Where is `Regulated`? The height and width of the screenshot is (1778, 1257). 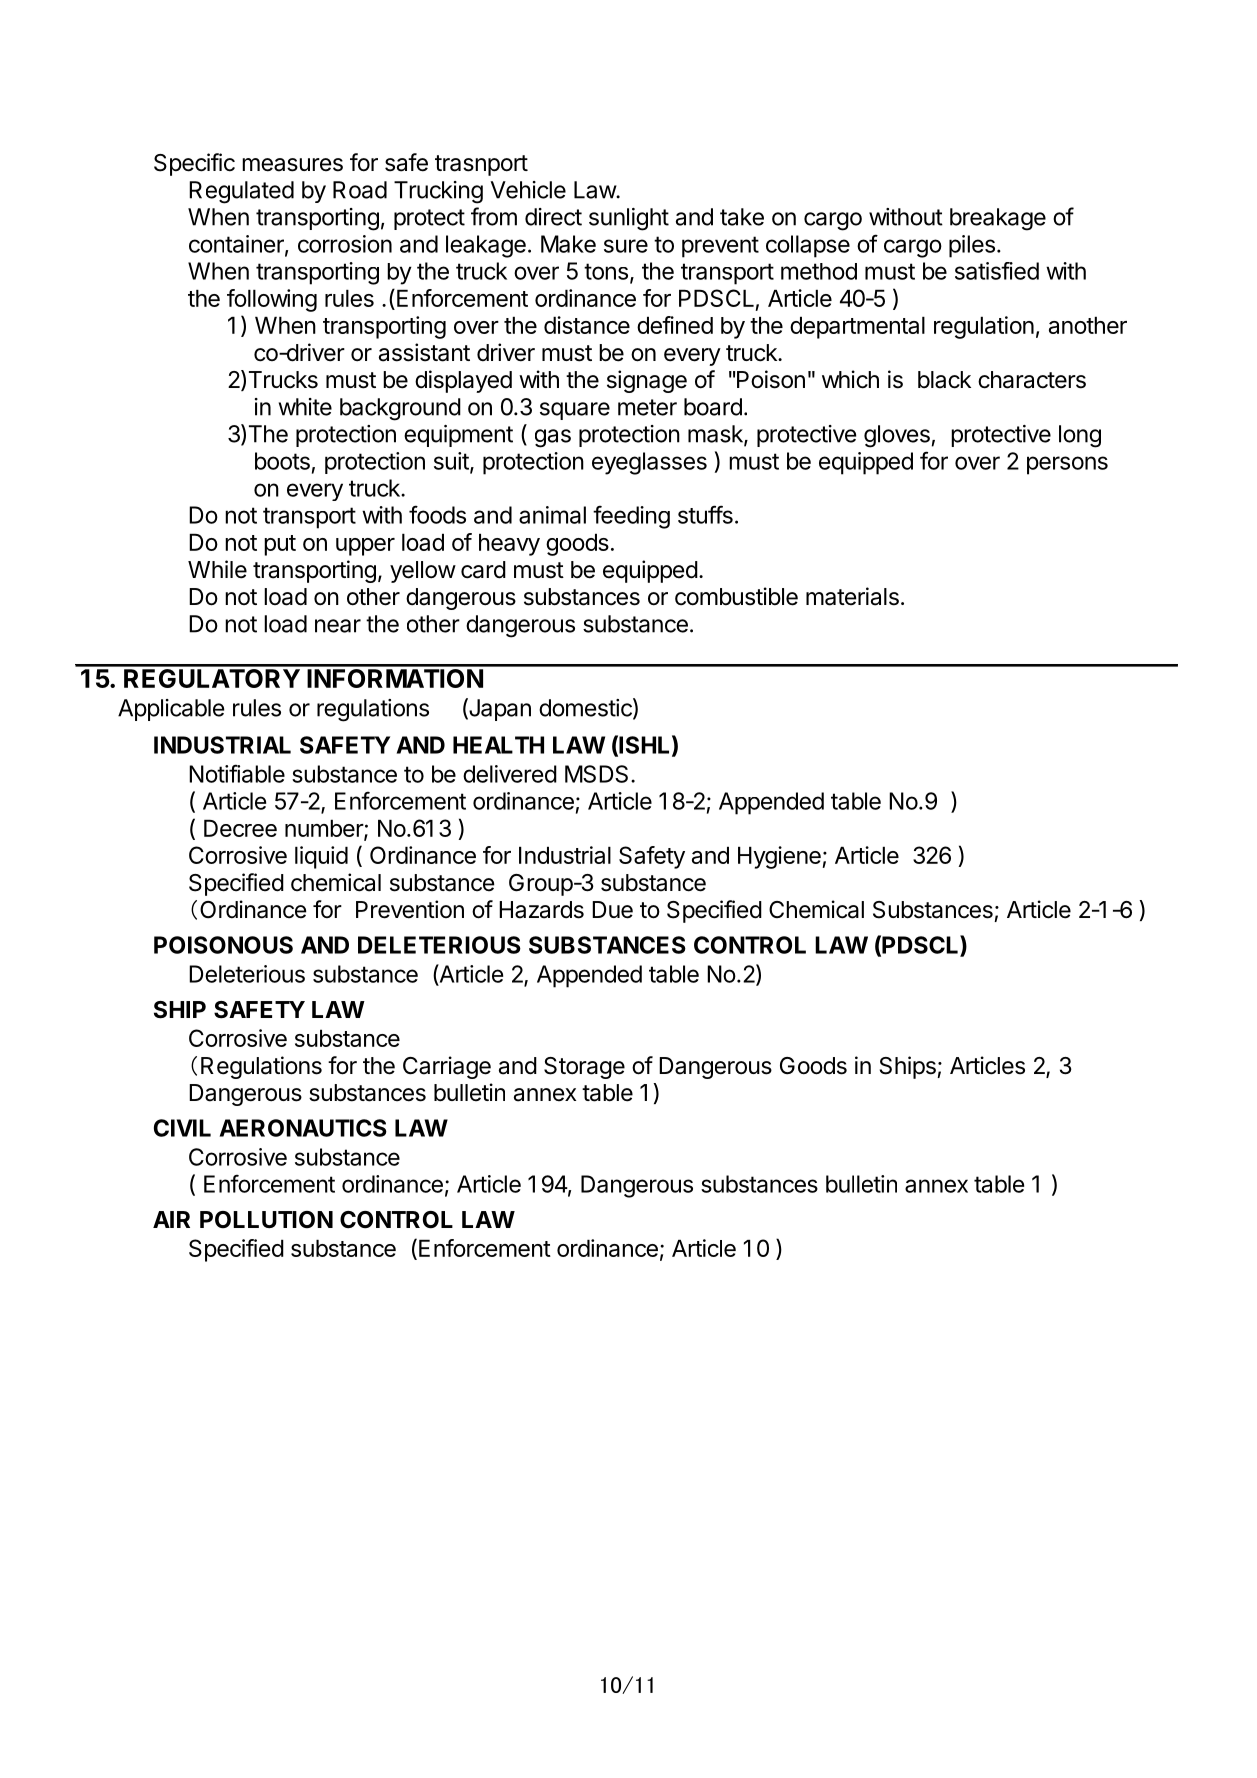 Regulated is located at coordinates (241, 192).
